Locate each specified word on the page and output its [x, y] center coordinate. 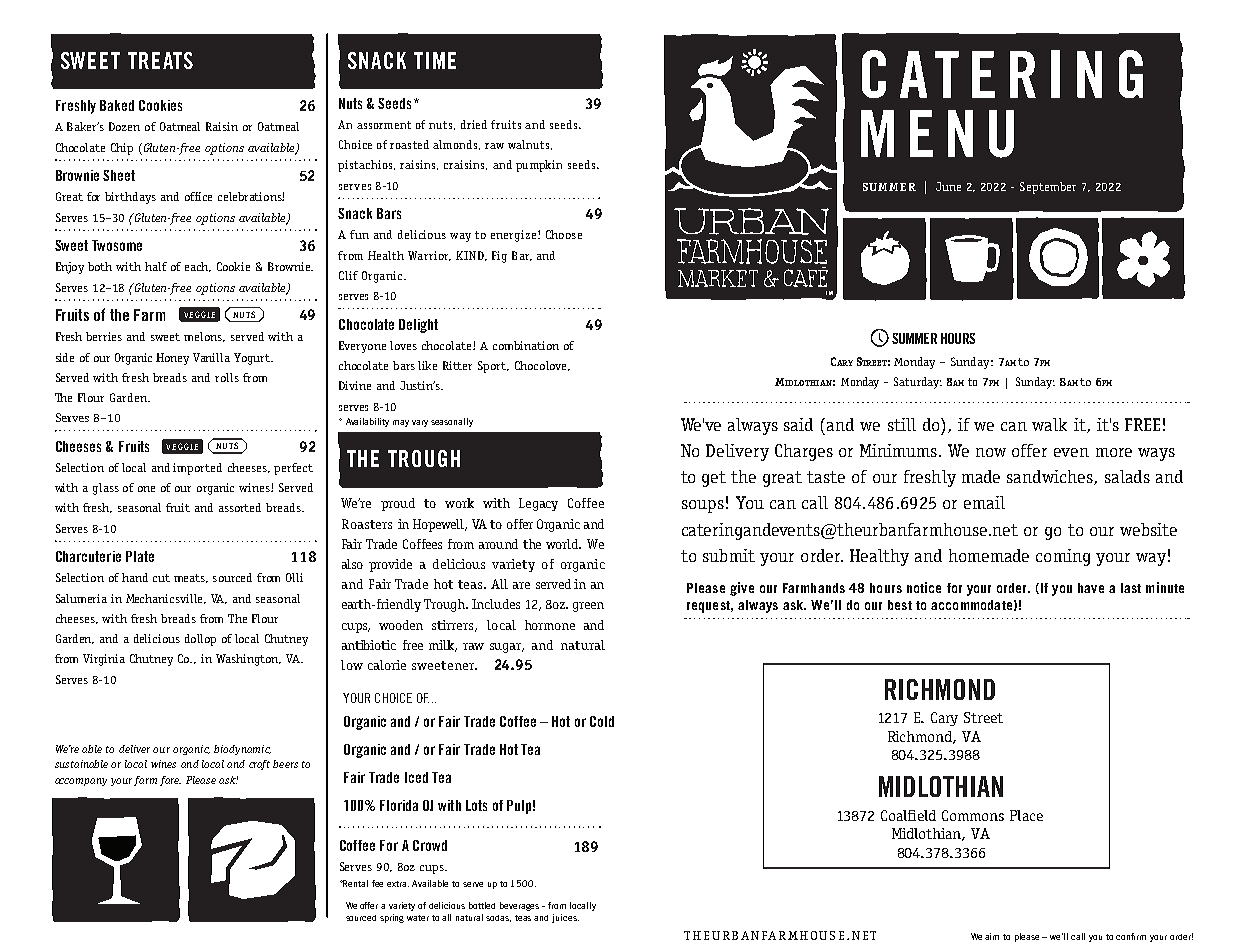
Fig [499, 257]
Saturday [918, 383]
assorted [240, 507]
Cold [602, 721]
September [1048, 188]
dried [474, 124]
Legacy [538, 504]
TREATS [160, 60]
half [156, 266]
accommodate [971, 605]
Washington [248, 660]
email [984, 502]
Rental [355, 883]
